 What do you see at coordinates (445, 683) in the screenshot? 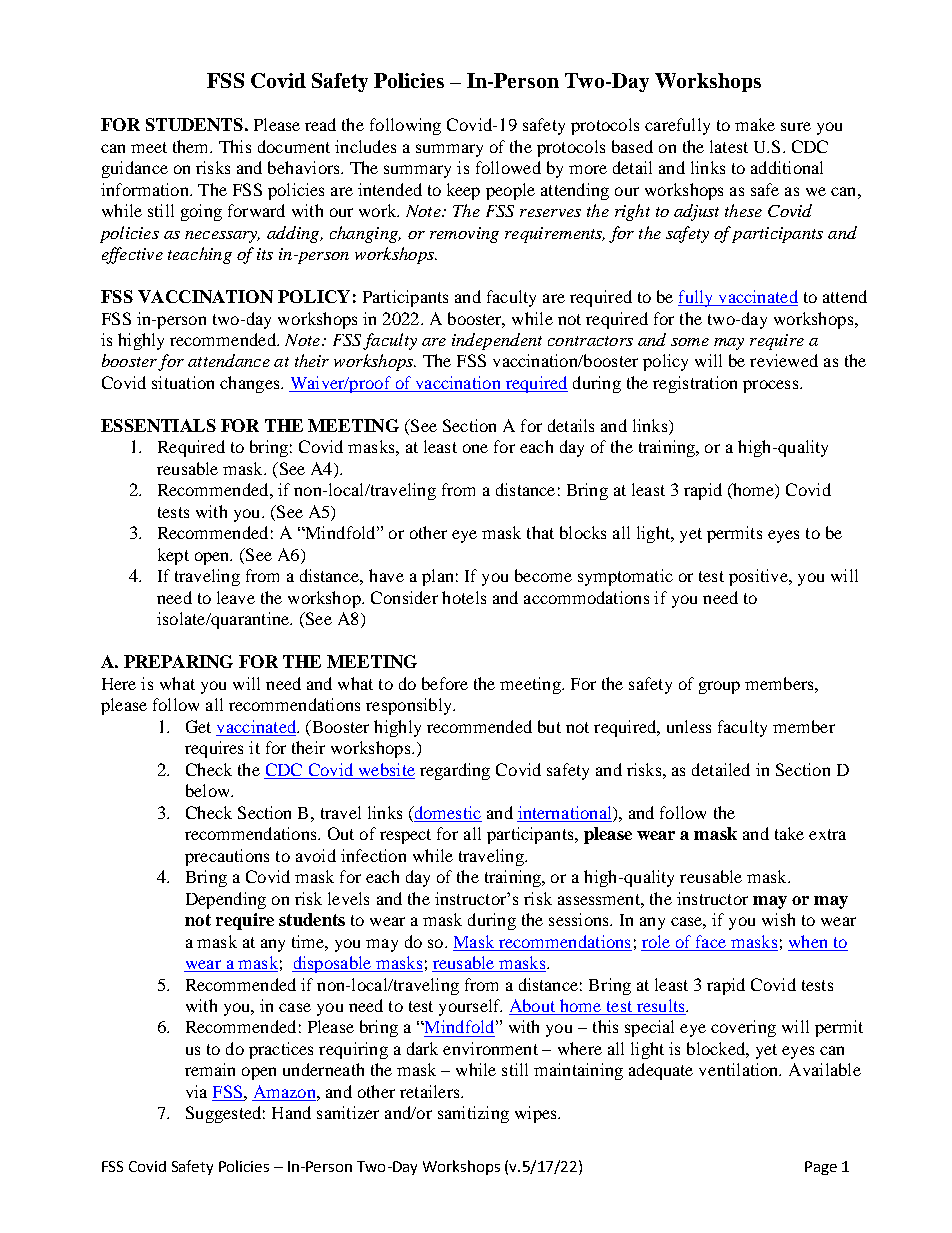
I see `before` at bounding box center [445, 683].
